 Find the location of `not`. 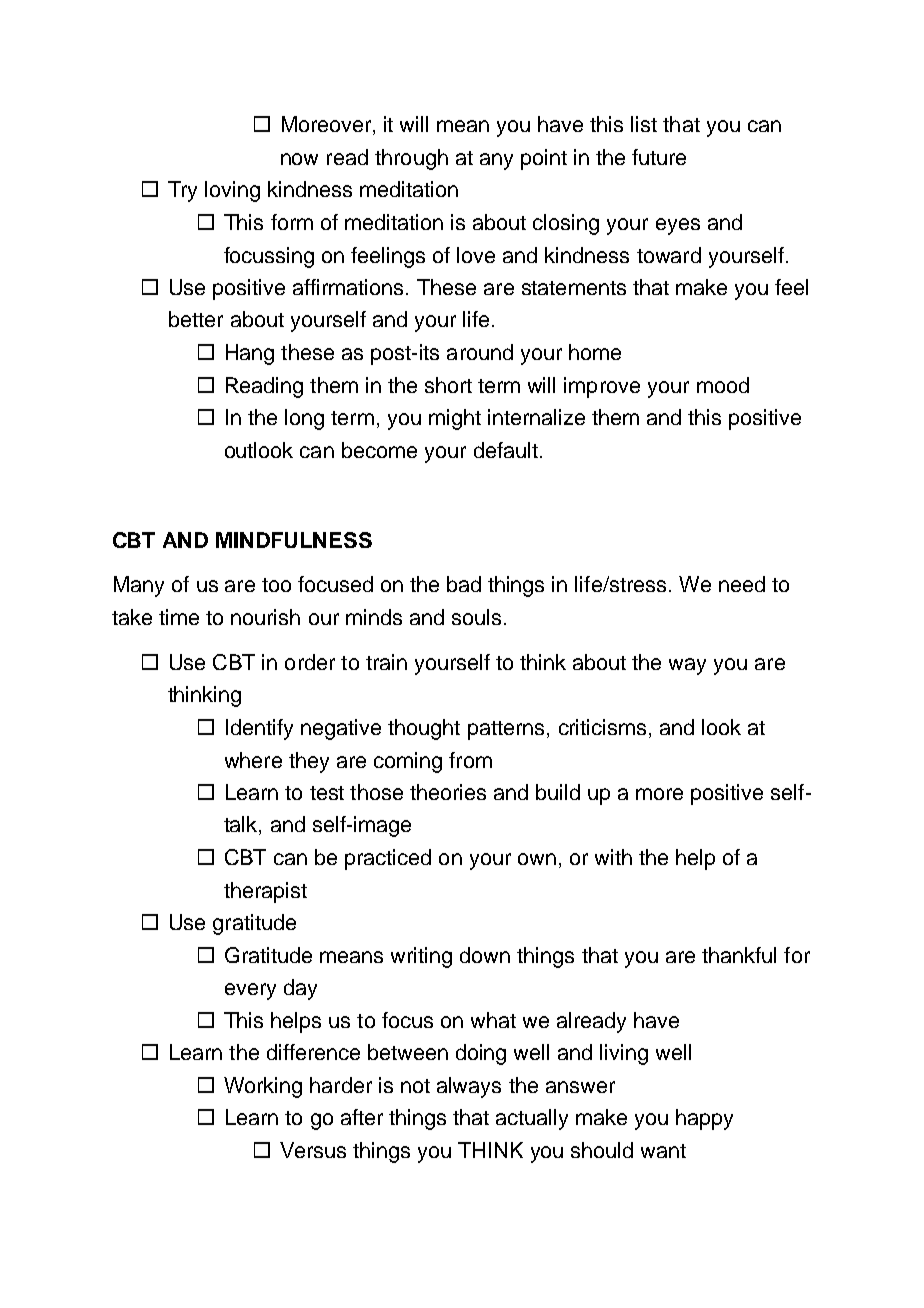

not is located at coordinates (415, 1086).
